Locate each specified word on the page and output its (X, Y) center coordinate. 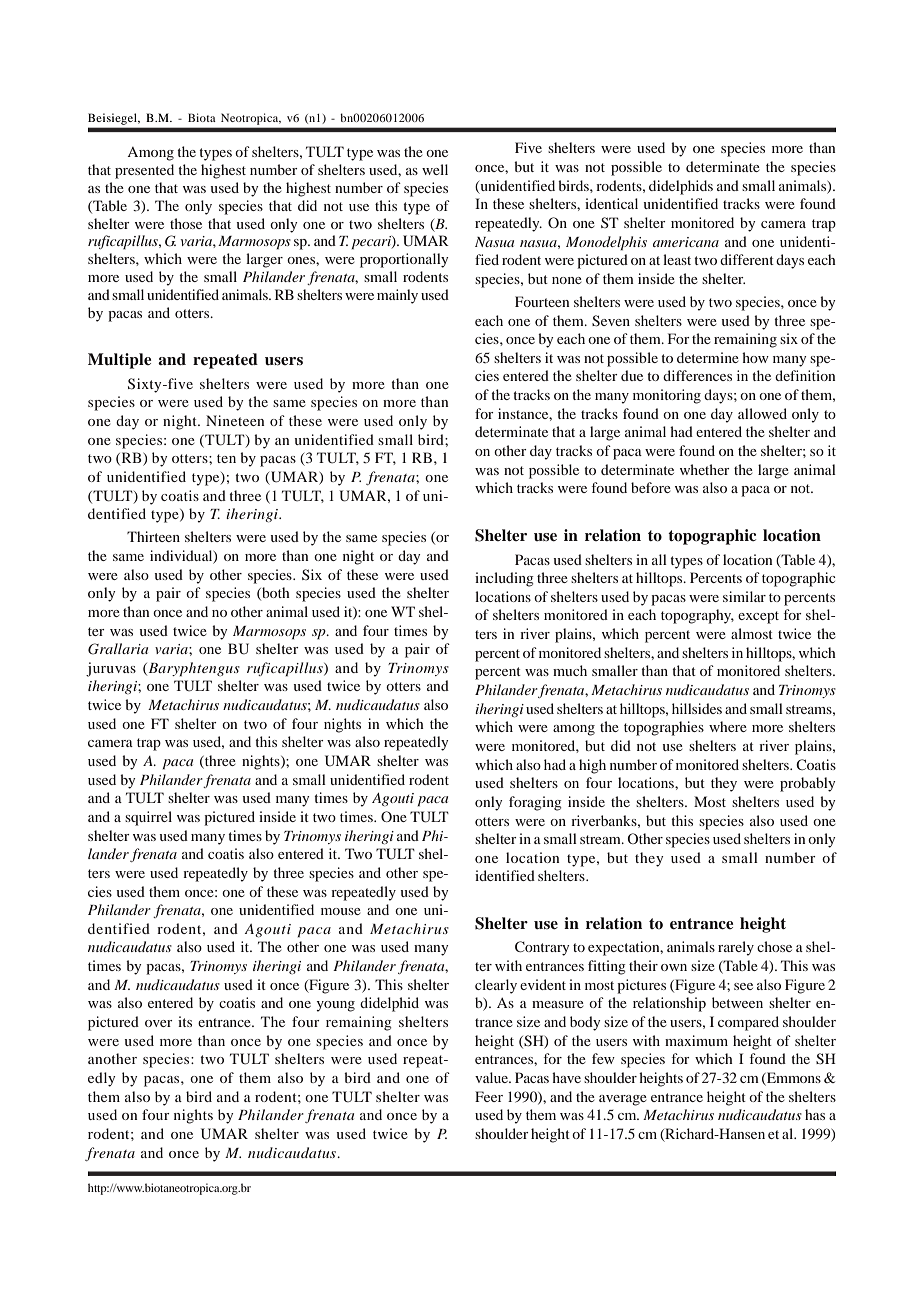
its (185, 1021)
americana (686, 242)
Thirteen (153, 536)
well (435, 169)
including (504, 579)
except (758, 617)
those (186, 223)
